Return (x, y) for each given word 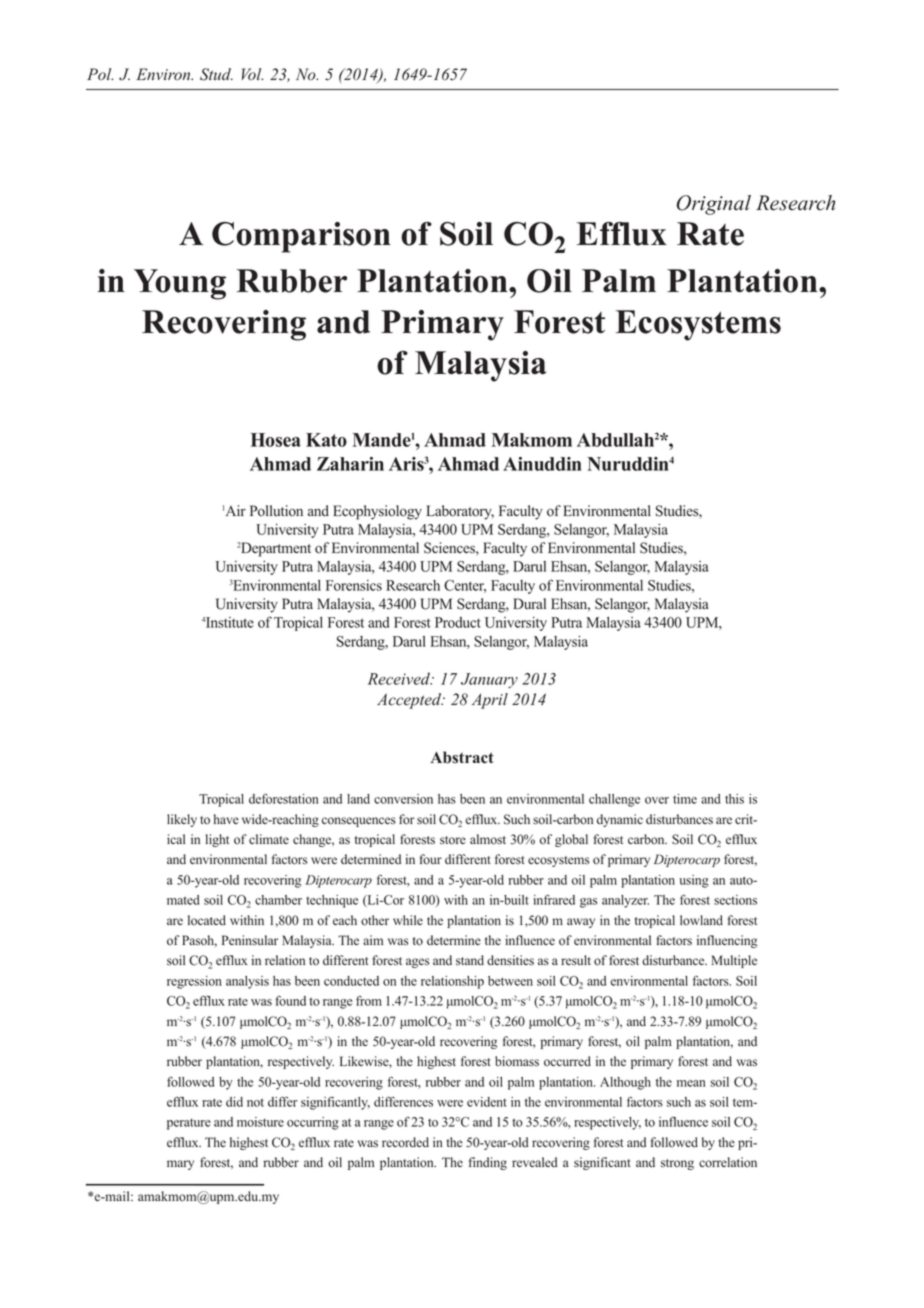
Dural (529, 604)
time (685, 799)
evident (487, 1102)
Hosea (276, 440)
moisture (260, 1122)
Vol (252, 74)
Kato (326, 440)
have (226, 819)
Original (714, 205)
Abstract (462, 757)
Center (465, 586)
